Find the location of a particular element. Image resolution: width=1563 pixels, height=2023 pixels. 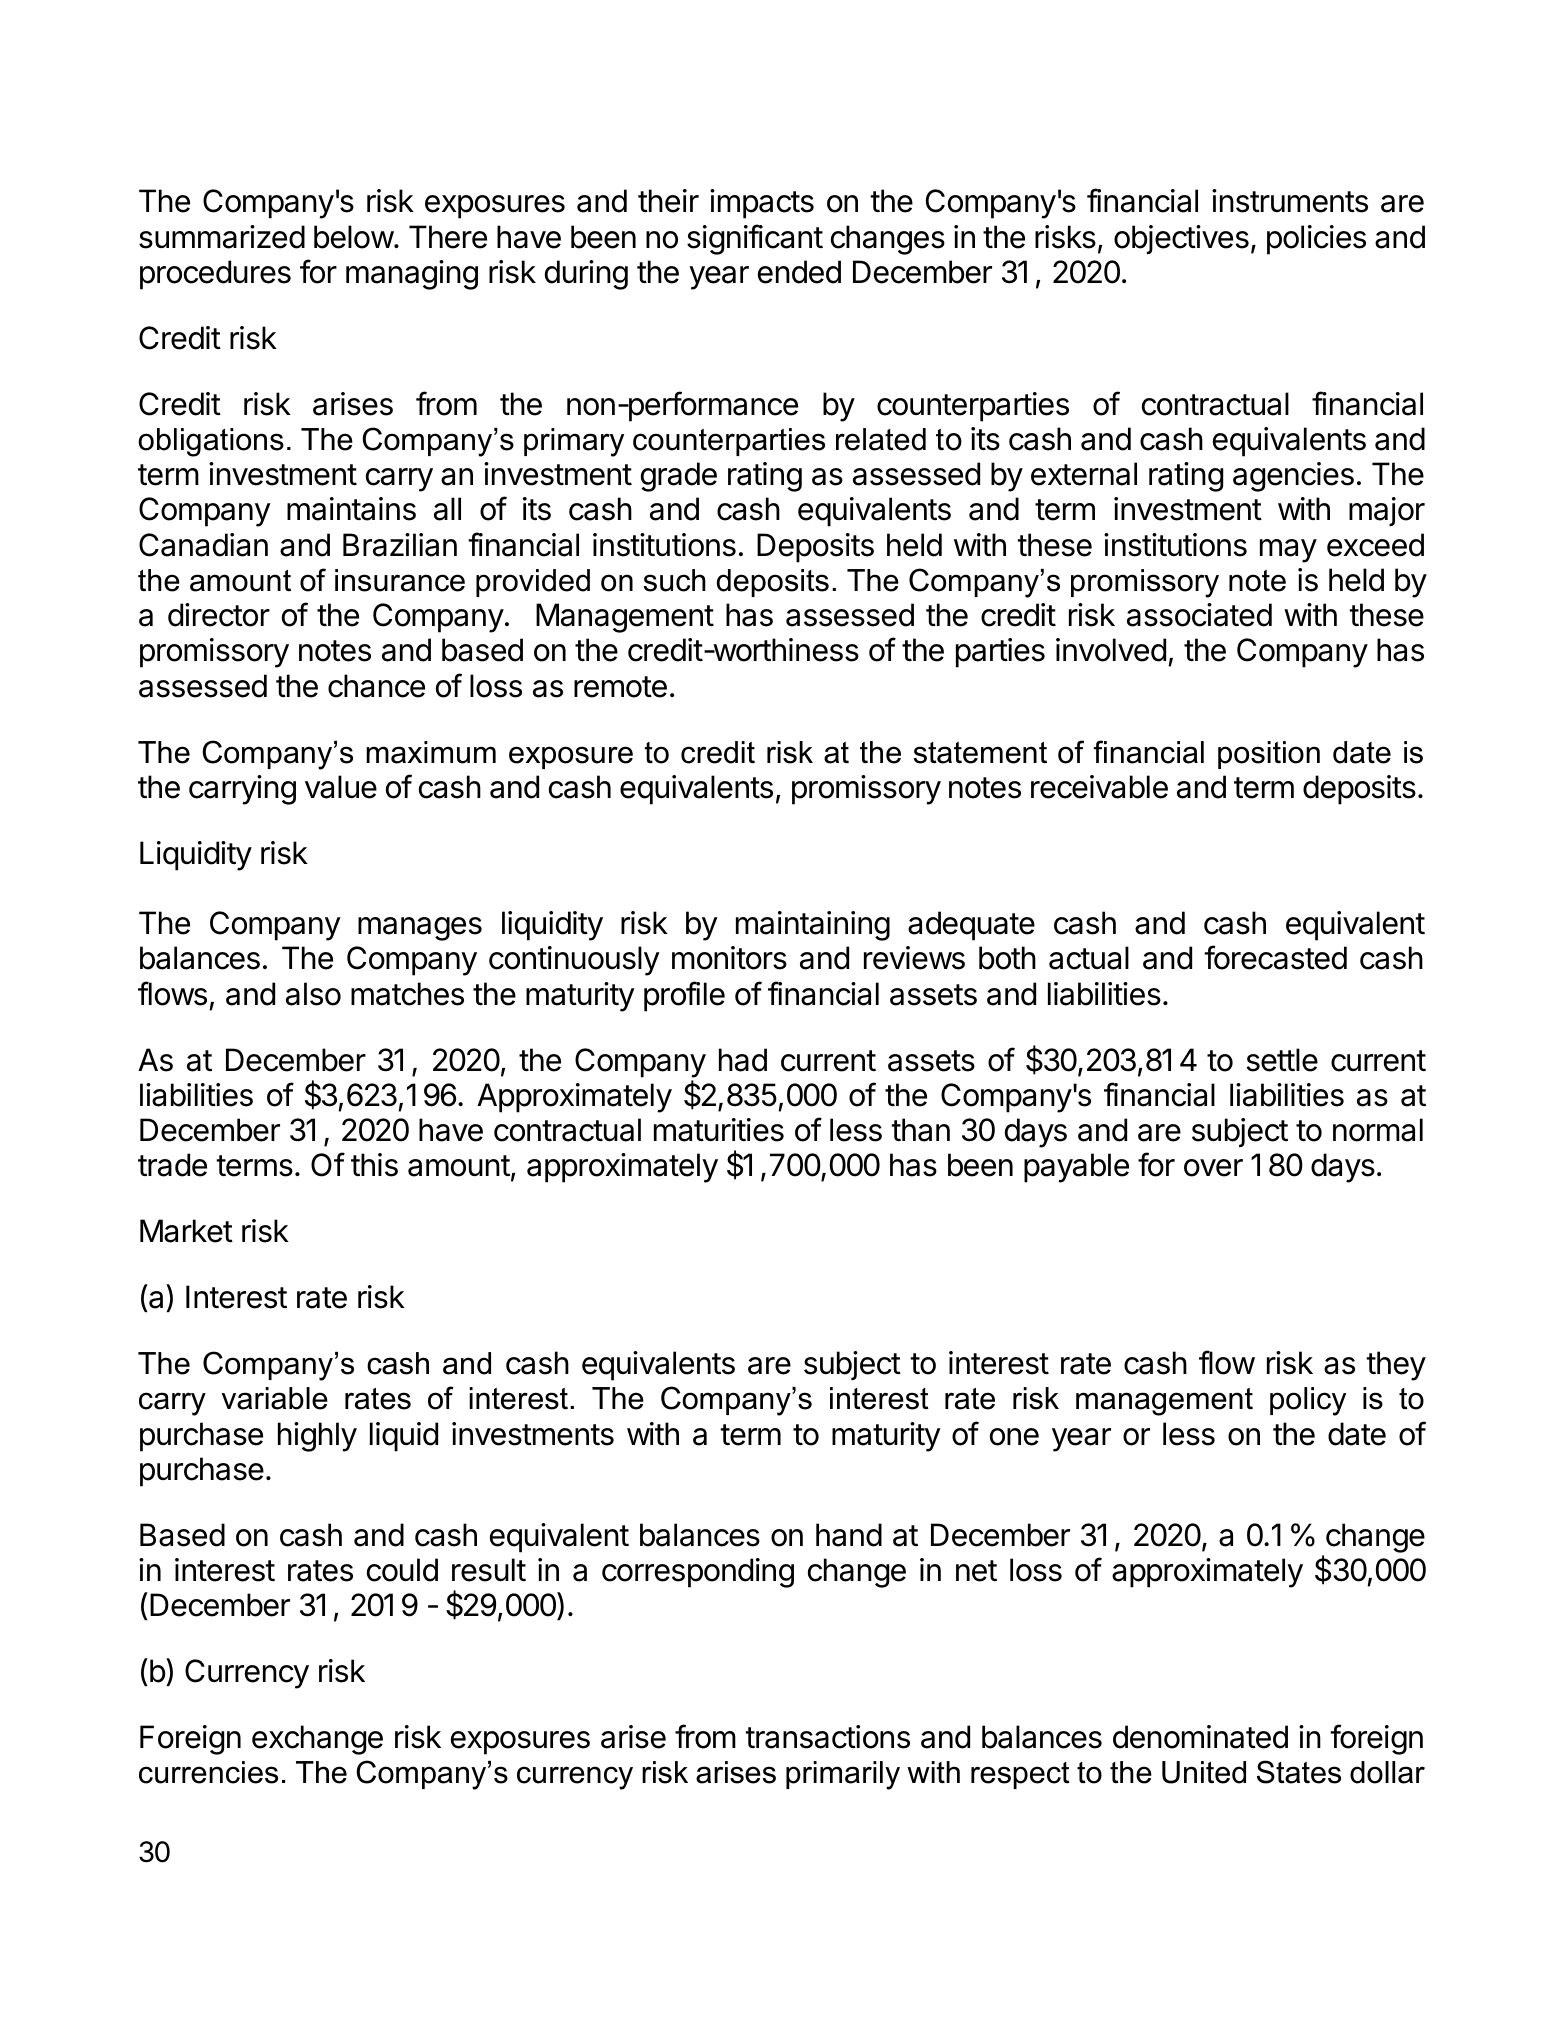

below is located at coordinates (354, 237).
